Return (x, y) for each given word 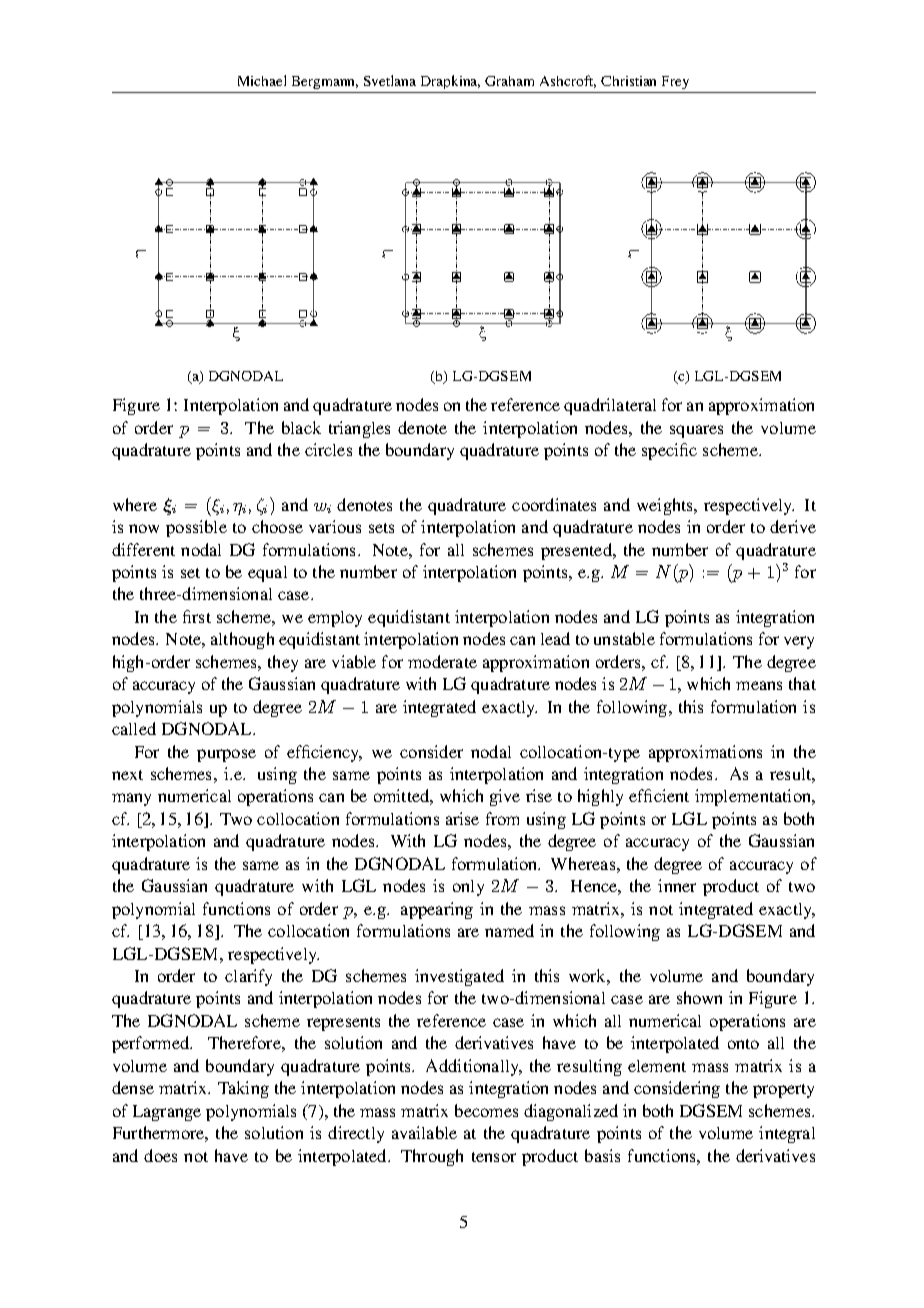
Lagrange (167, 1113)
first (197, 616)
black (301, 427)
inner (677, 885)
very (799, 642)
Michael (262, 80)
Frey (675, 82)
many (131, 799)
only (468, 888)
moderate (442, 661)
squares (696, 431)
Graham (509, 81)
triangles (359, 429)
